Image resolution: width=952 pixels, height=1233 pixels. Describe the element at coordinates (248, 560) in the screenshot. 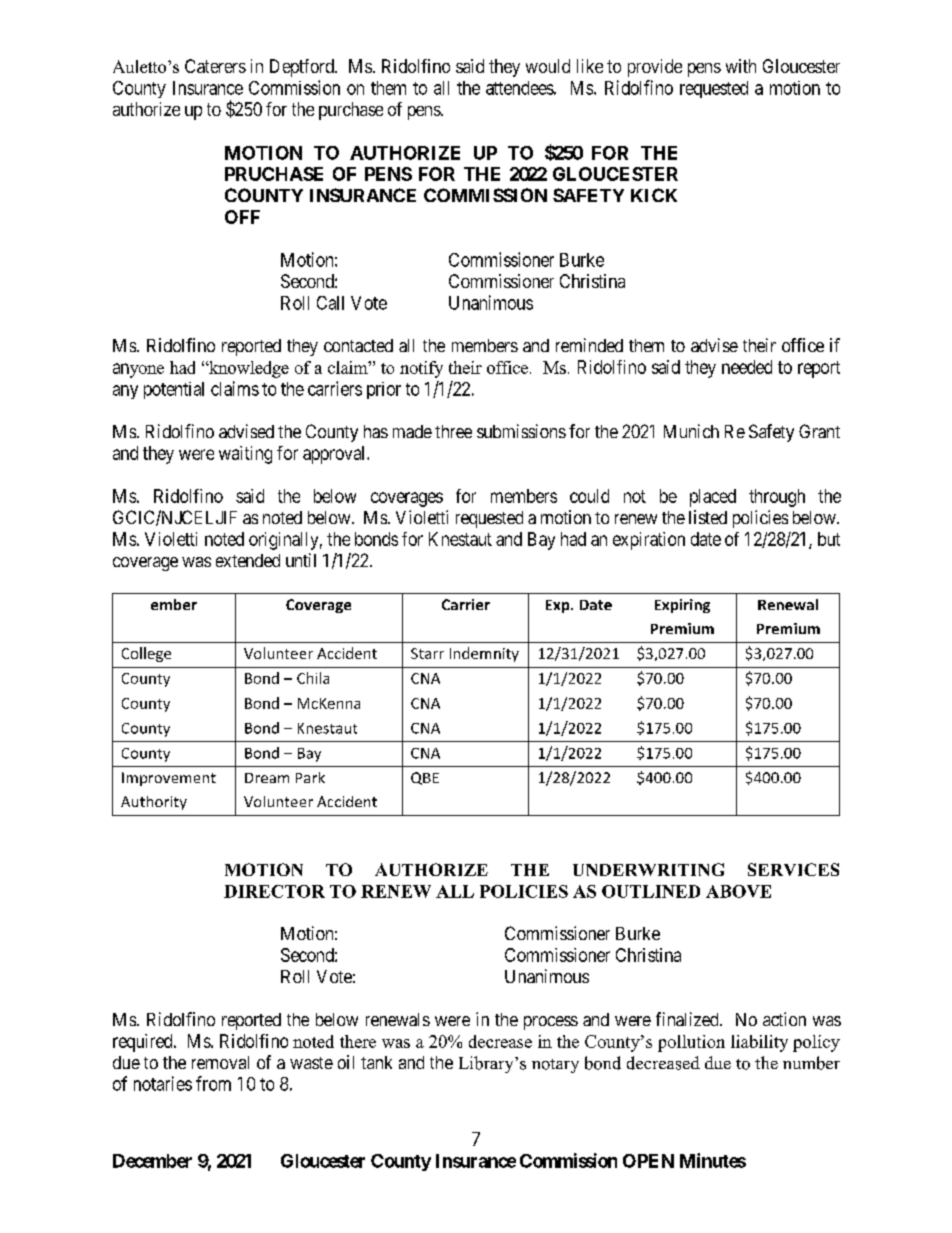

I see `extended` at that location.
